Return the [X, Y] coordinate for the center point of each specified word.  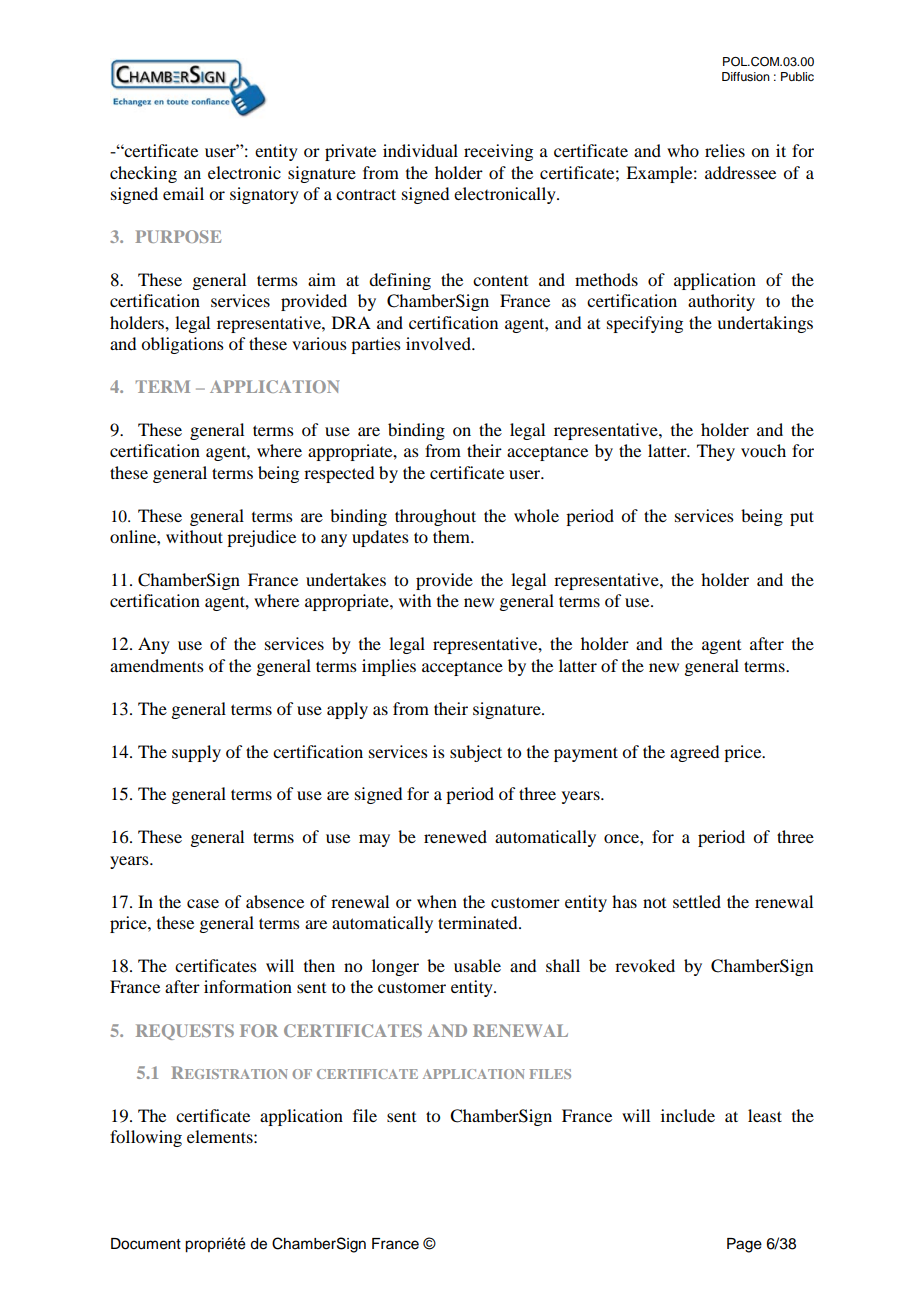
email [183, 193]
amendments [157, 665]
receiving [498, 152]
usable [477, 965]
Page [744, 1245]
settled [697, 901]
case [203, 903]
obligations [182, 345]
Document [146, 1244]
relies [725, 150]
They [716, 452]
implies [389, 667]
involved [439, 343]
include [688, 1115]
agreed [694, 753]
